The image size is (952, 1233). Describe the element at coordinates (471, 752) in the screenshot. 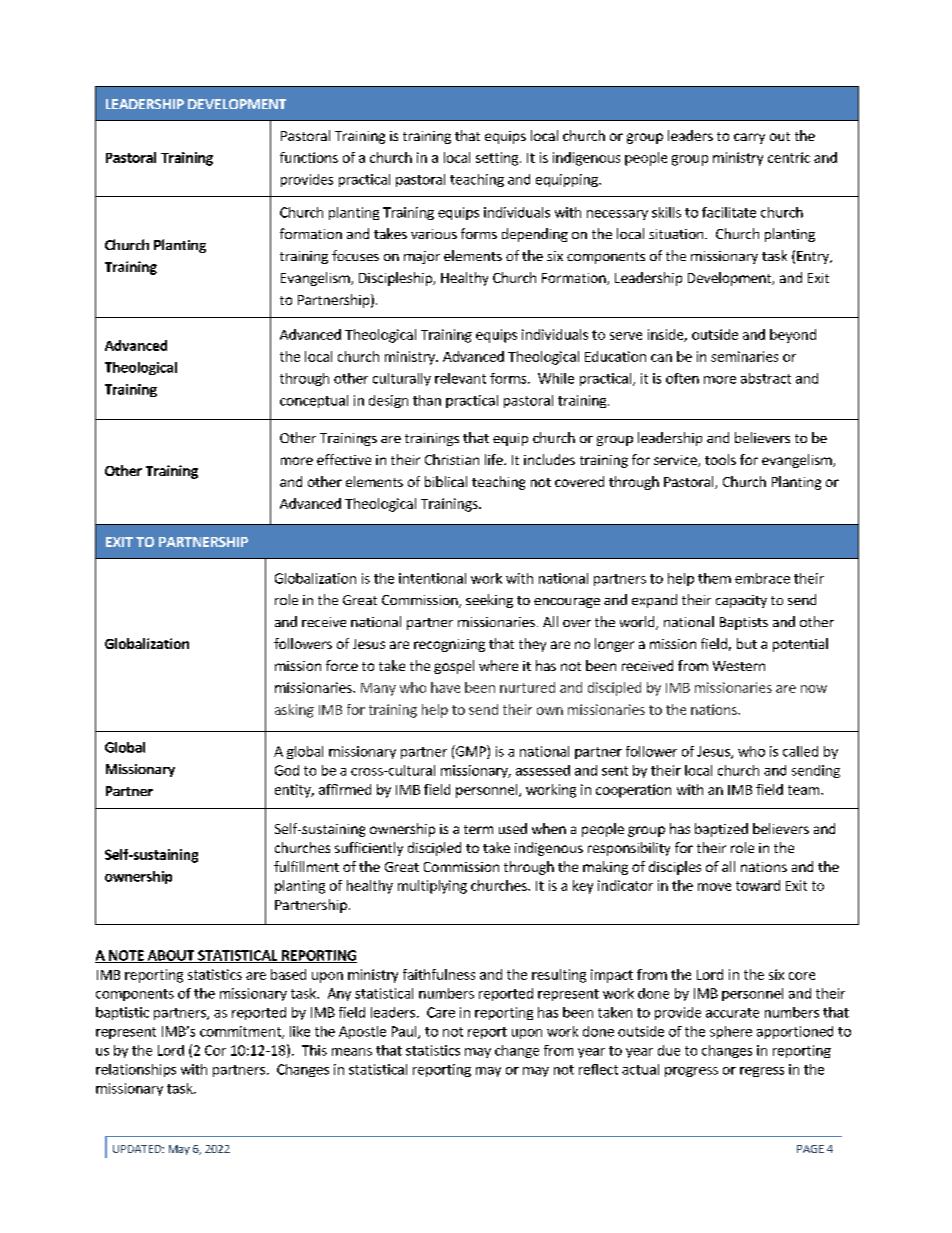

I see `GMP` at that location.
